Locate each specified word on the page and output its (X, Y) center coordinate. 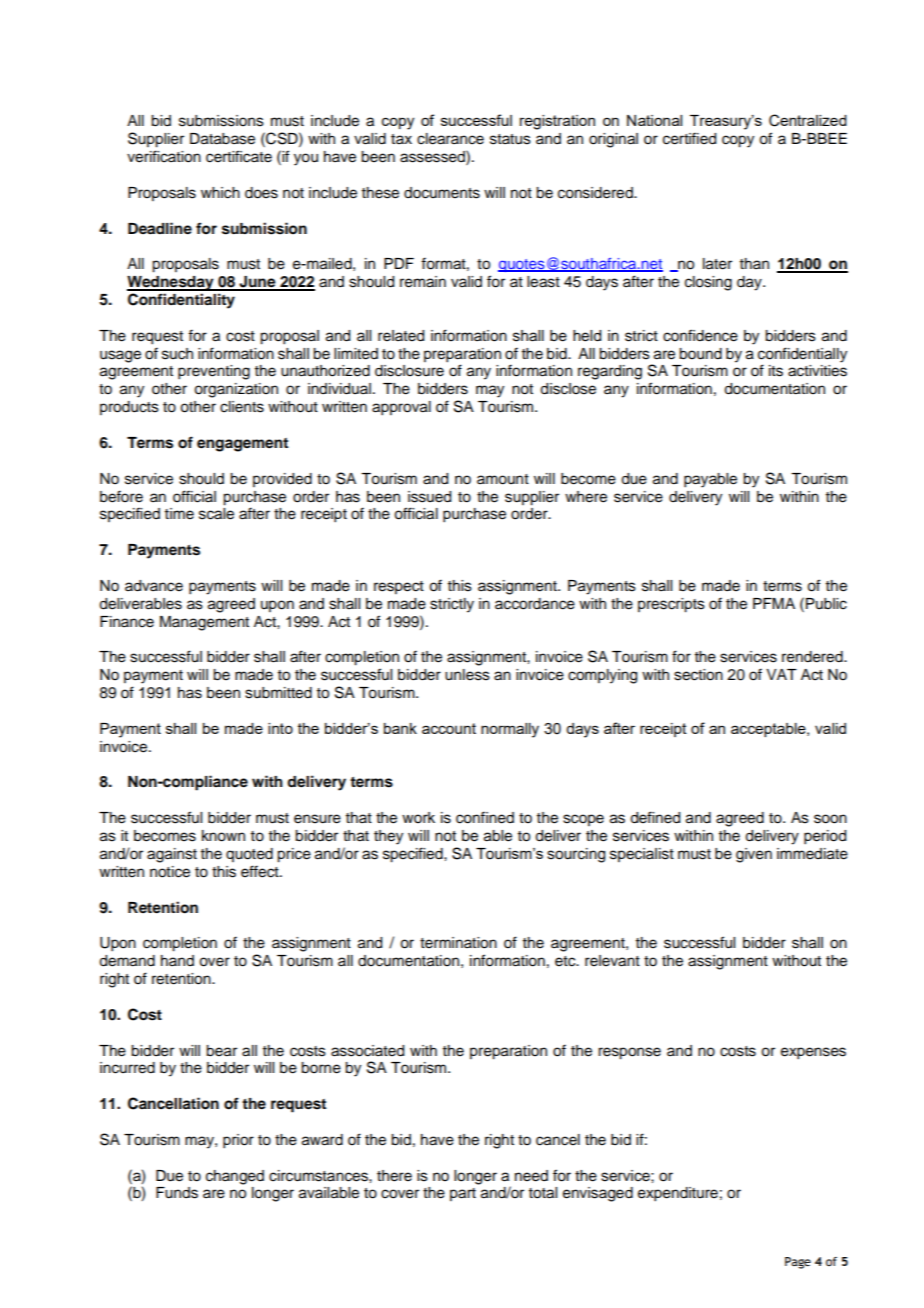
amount (503, 479)
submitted (278, 693)
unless (467, 675)
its (776, 371)
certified (689, 138)
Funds (177, 1193)
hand (177, 960)
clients (242, 407)
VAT (781, 674)
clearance (450, 139)
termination (458, 943)
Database (222, 139)
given (754, 855)
